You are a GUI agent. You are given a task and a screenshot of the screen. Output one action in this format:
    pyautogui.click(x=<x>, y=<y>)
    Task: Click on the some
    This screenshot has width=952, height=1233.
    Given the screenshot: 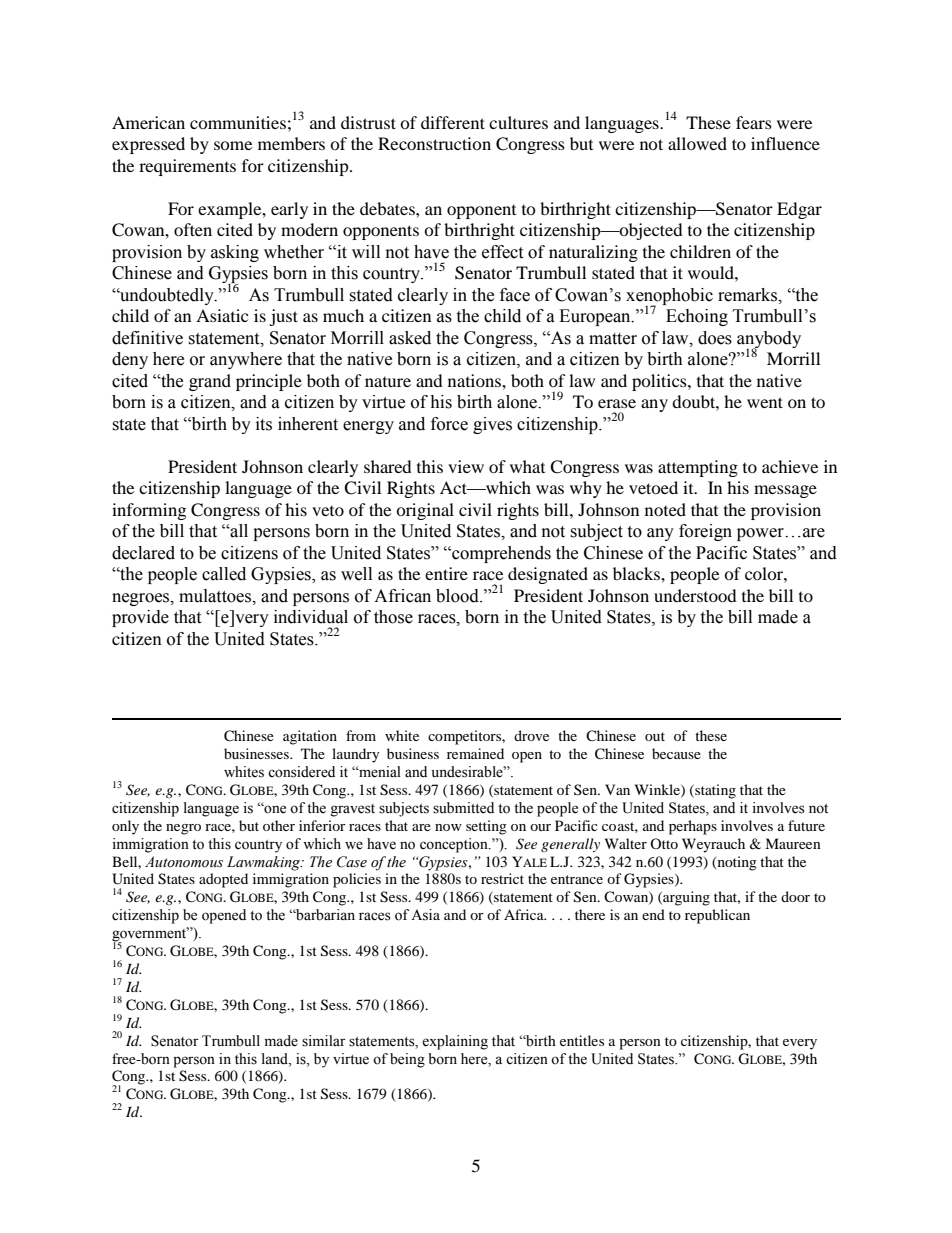 What is the action you would take?
    pyautogui.click(x=233, y=145)
